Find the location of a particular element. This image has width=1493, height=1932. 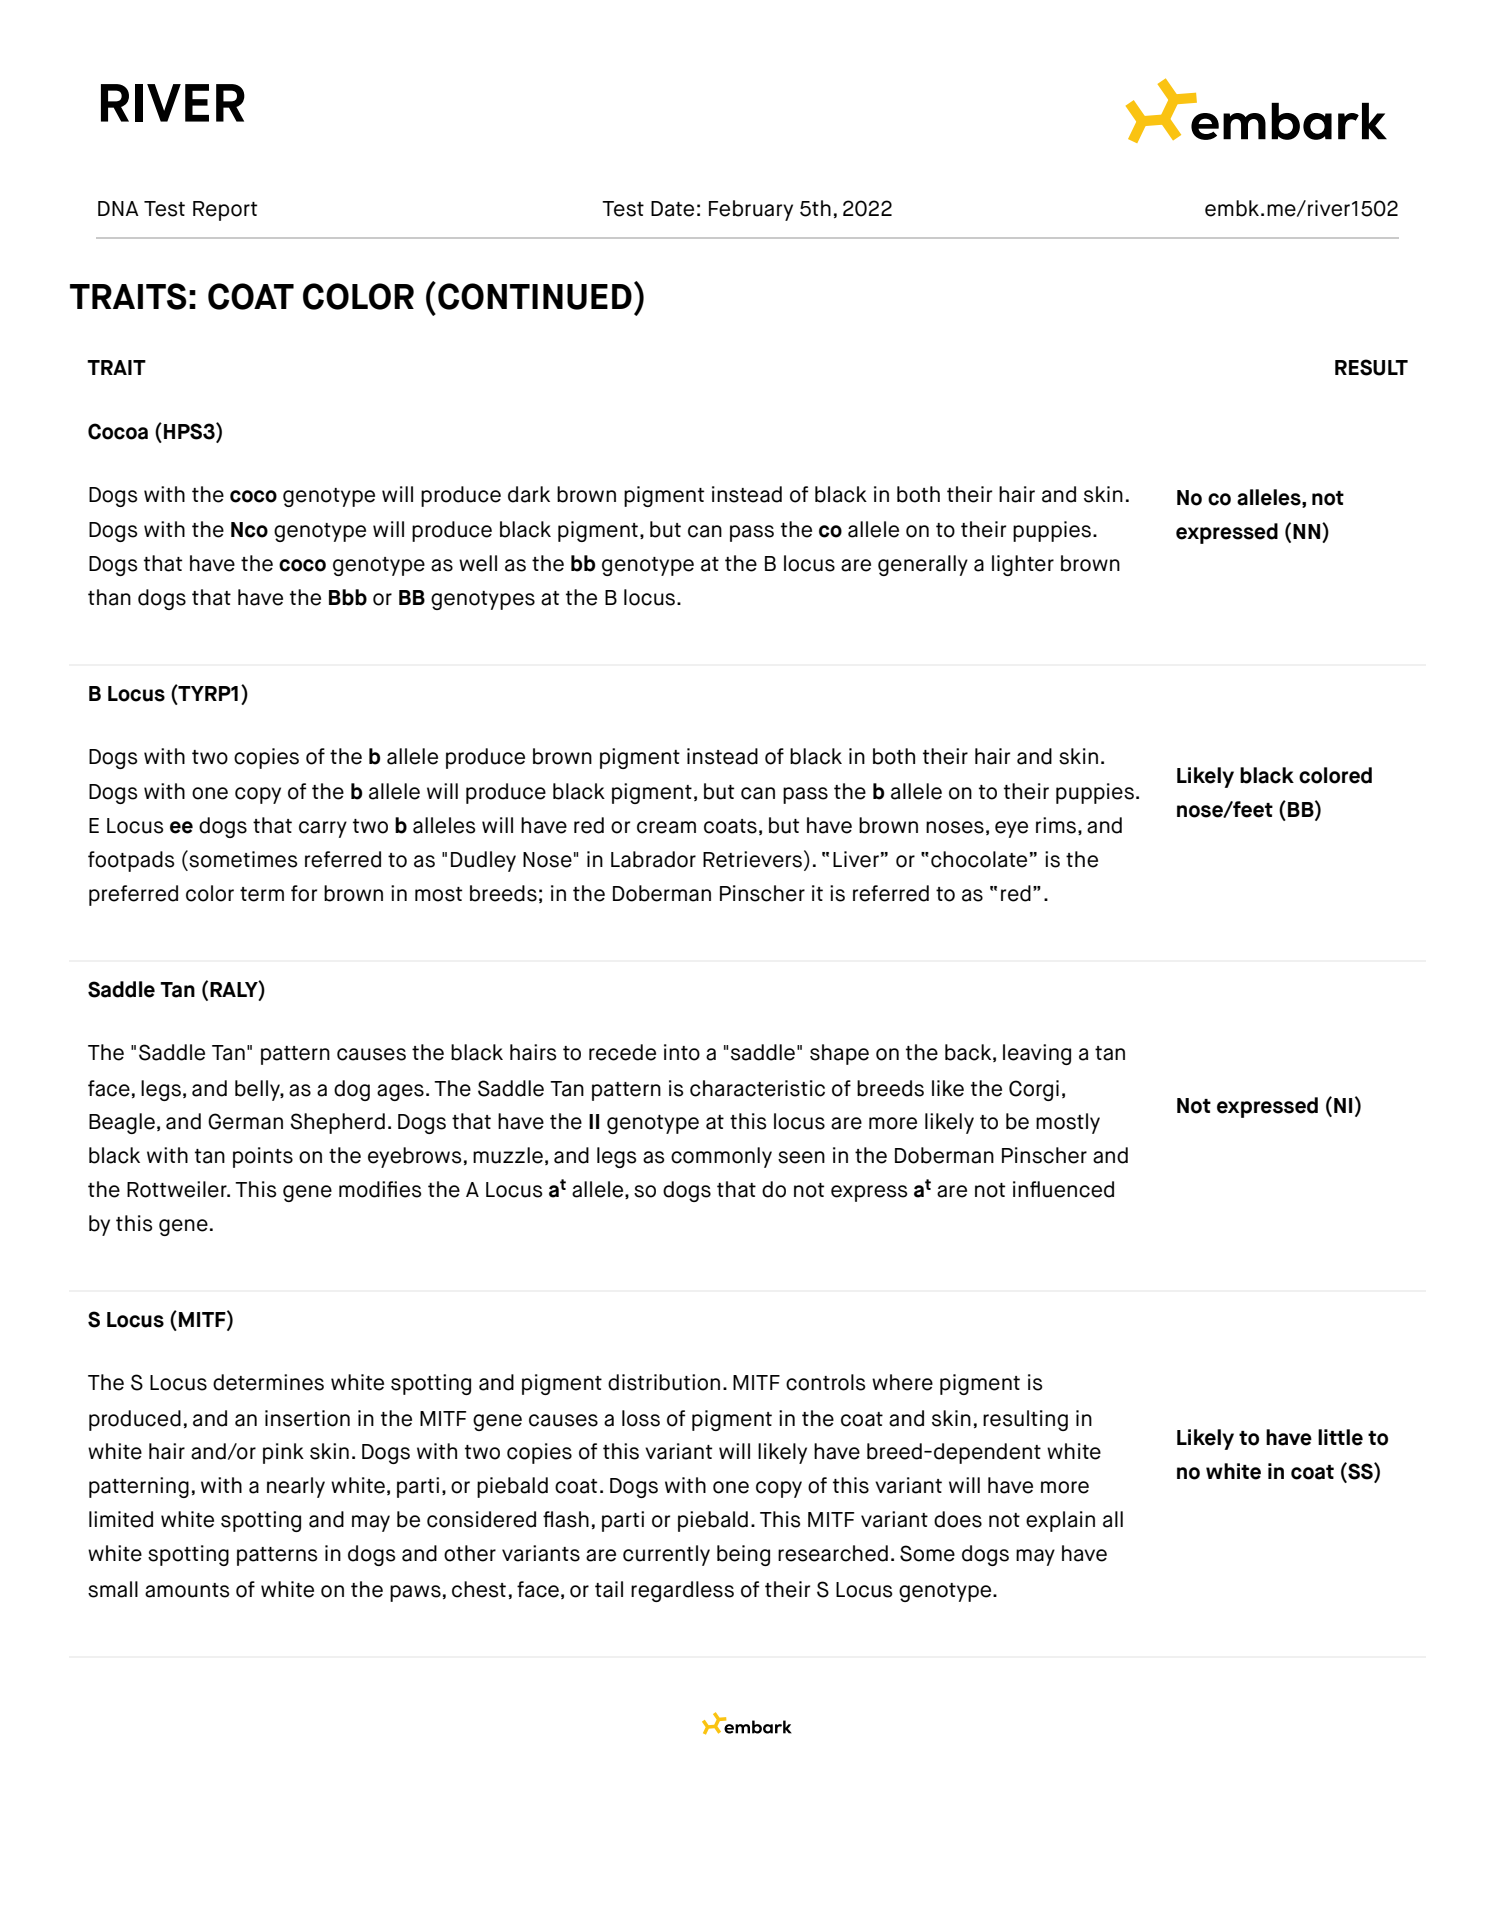

Report is located at coordinates (225, 211).
